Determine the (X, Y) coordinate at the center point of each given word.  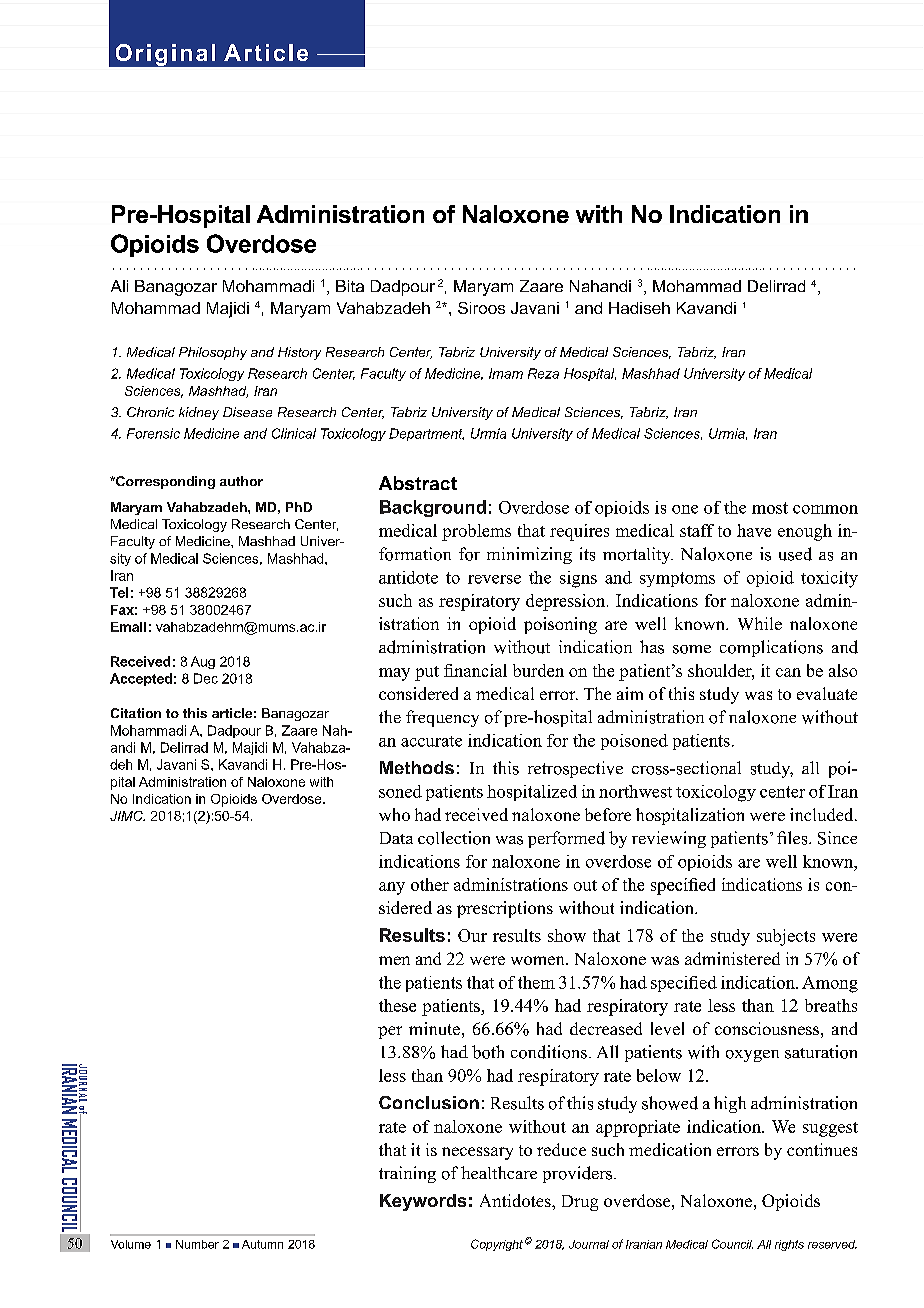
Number (197, 1244)
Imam (506, 373)
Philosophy (213, 353)
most (770, 508)
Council (732, 1244)
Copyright (497, 1245)
